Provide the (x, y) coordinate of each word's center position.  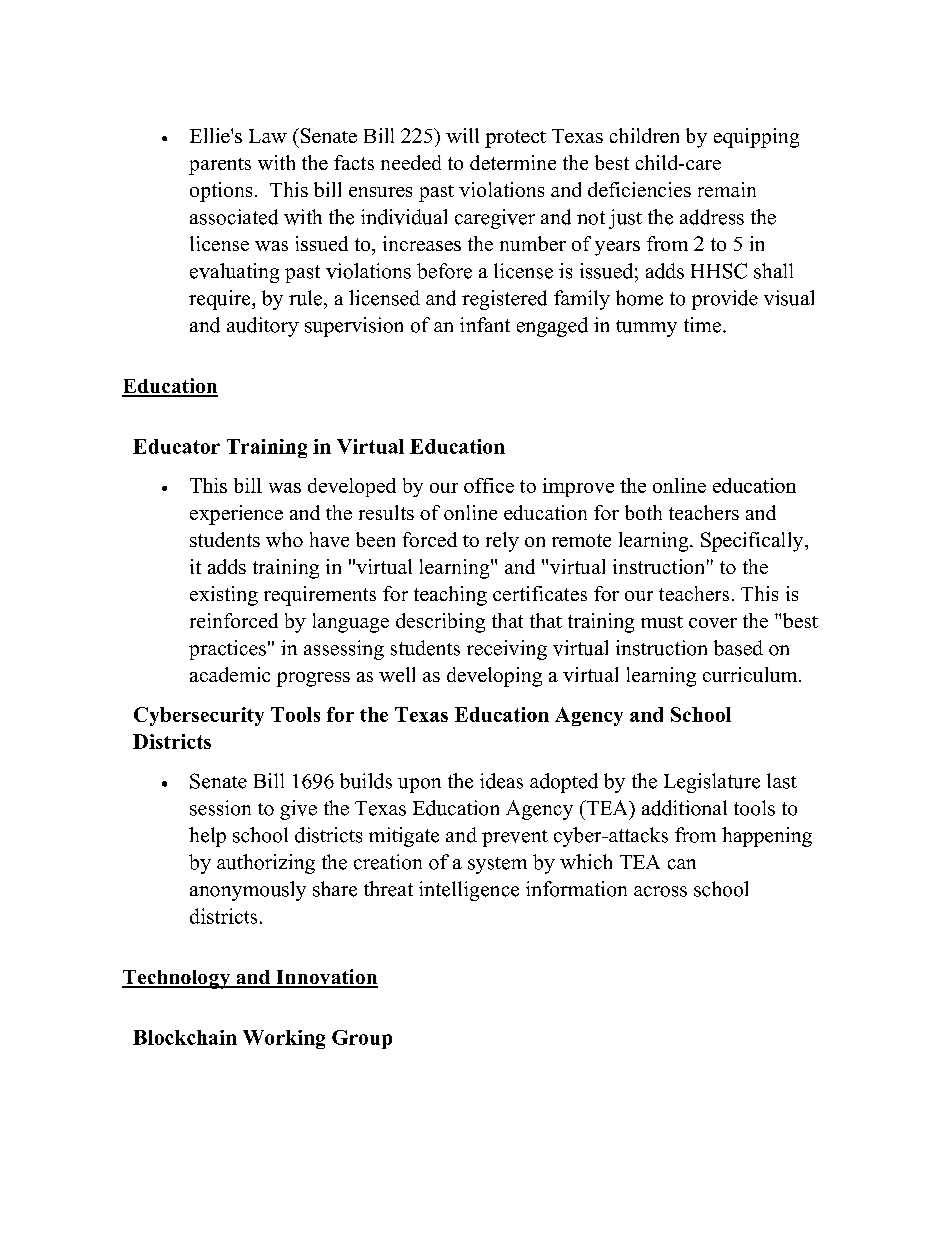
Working (284, 1039)
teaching (450, 596)
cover (713, 623)
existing (224, 596)
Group (362, 1039)
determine (513, 162)
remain (727, 189)
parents (220, 166)
